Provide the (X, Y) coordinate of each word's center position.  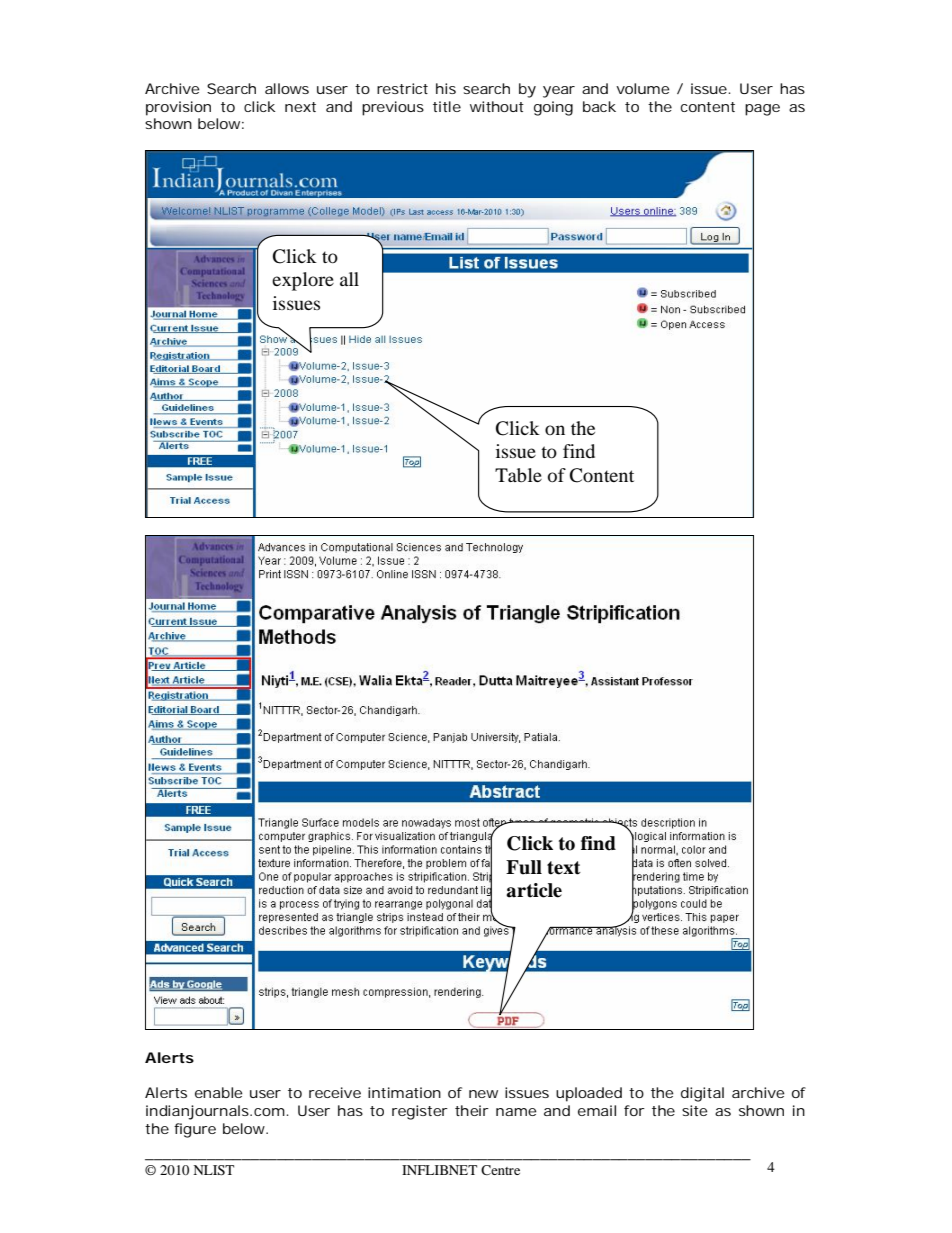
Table (518, 475)
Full (524, 867)
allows (287, 88)
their (472, 1110)
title (447, 106)
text (564, 868)
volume (643, 88)
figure (195, 1130)
